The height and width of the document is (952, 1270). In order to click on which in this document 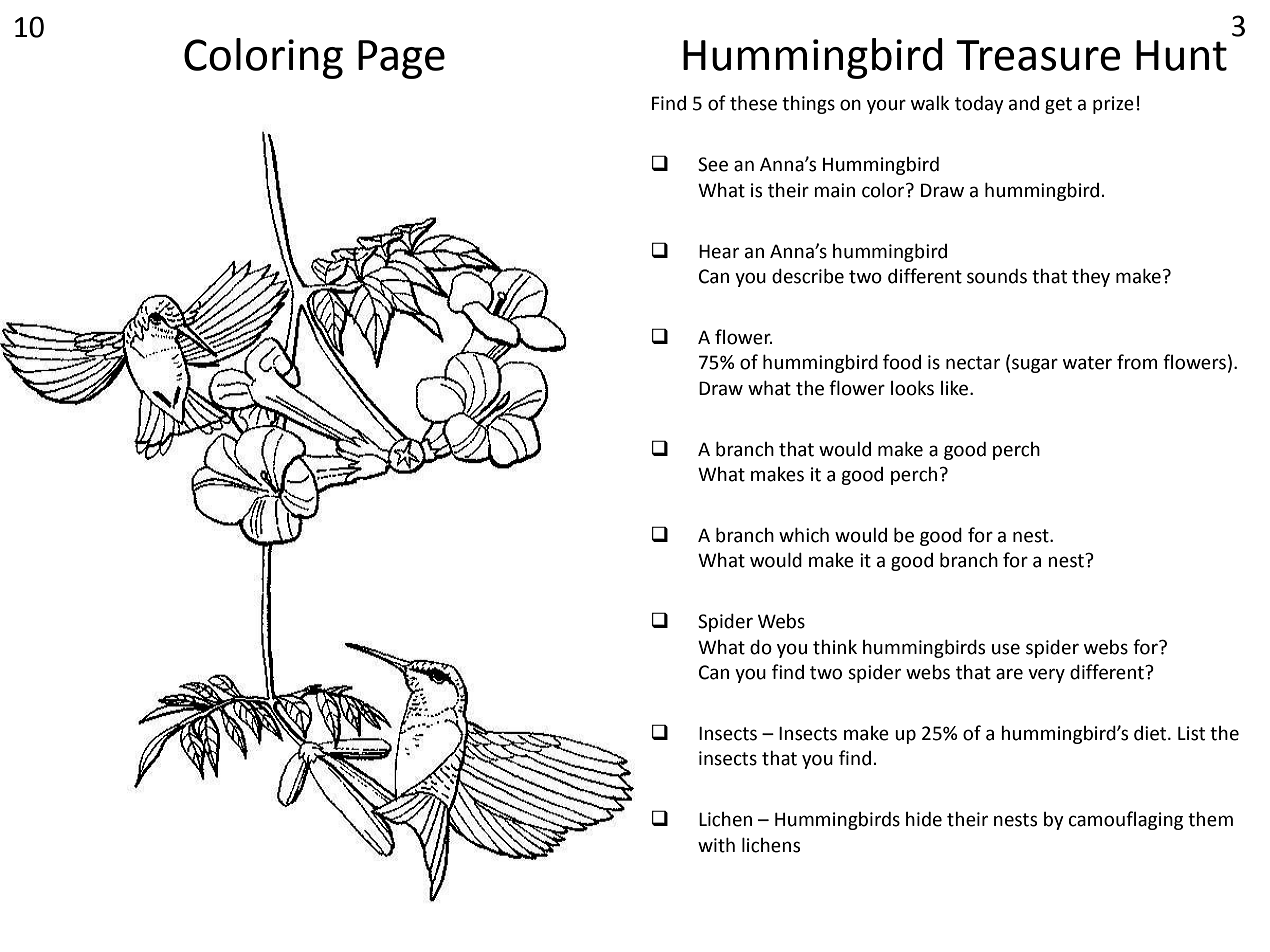, I will do `click(804, 535)`.
